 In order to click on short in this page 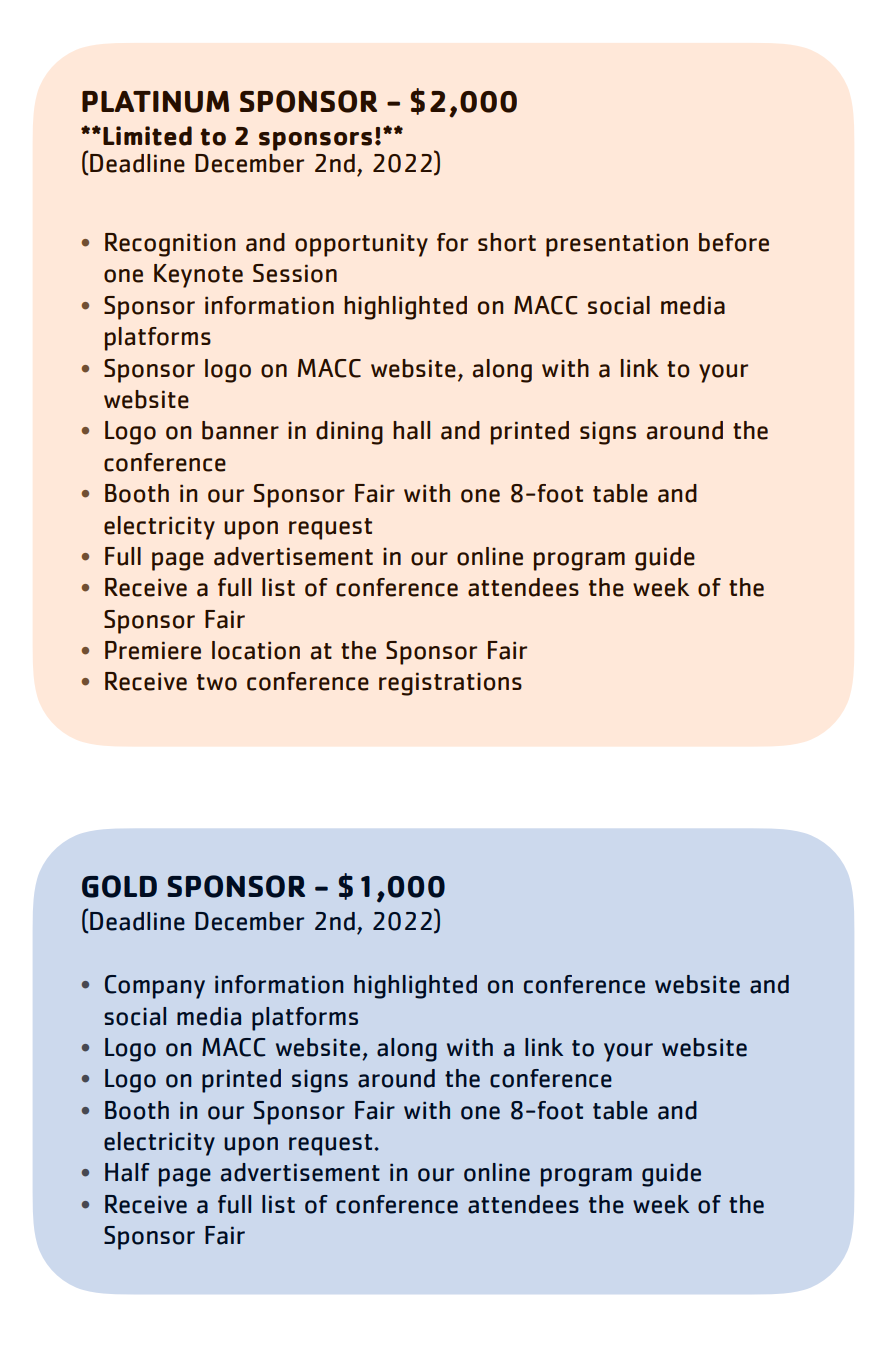, I will do `click(507, 242)`.
